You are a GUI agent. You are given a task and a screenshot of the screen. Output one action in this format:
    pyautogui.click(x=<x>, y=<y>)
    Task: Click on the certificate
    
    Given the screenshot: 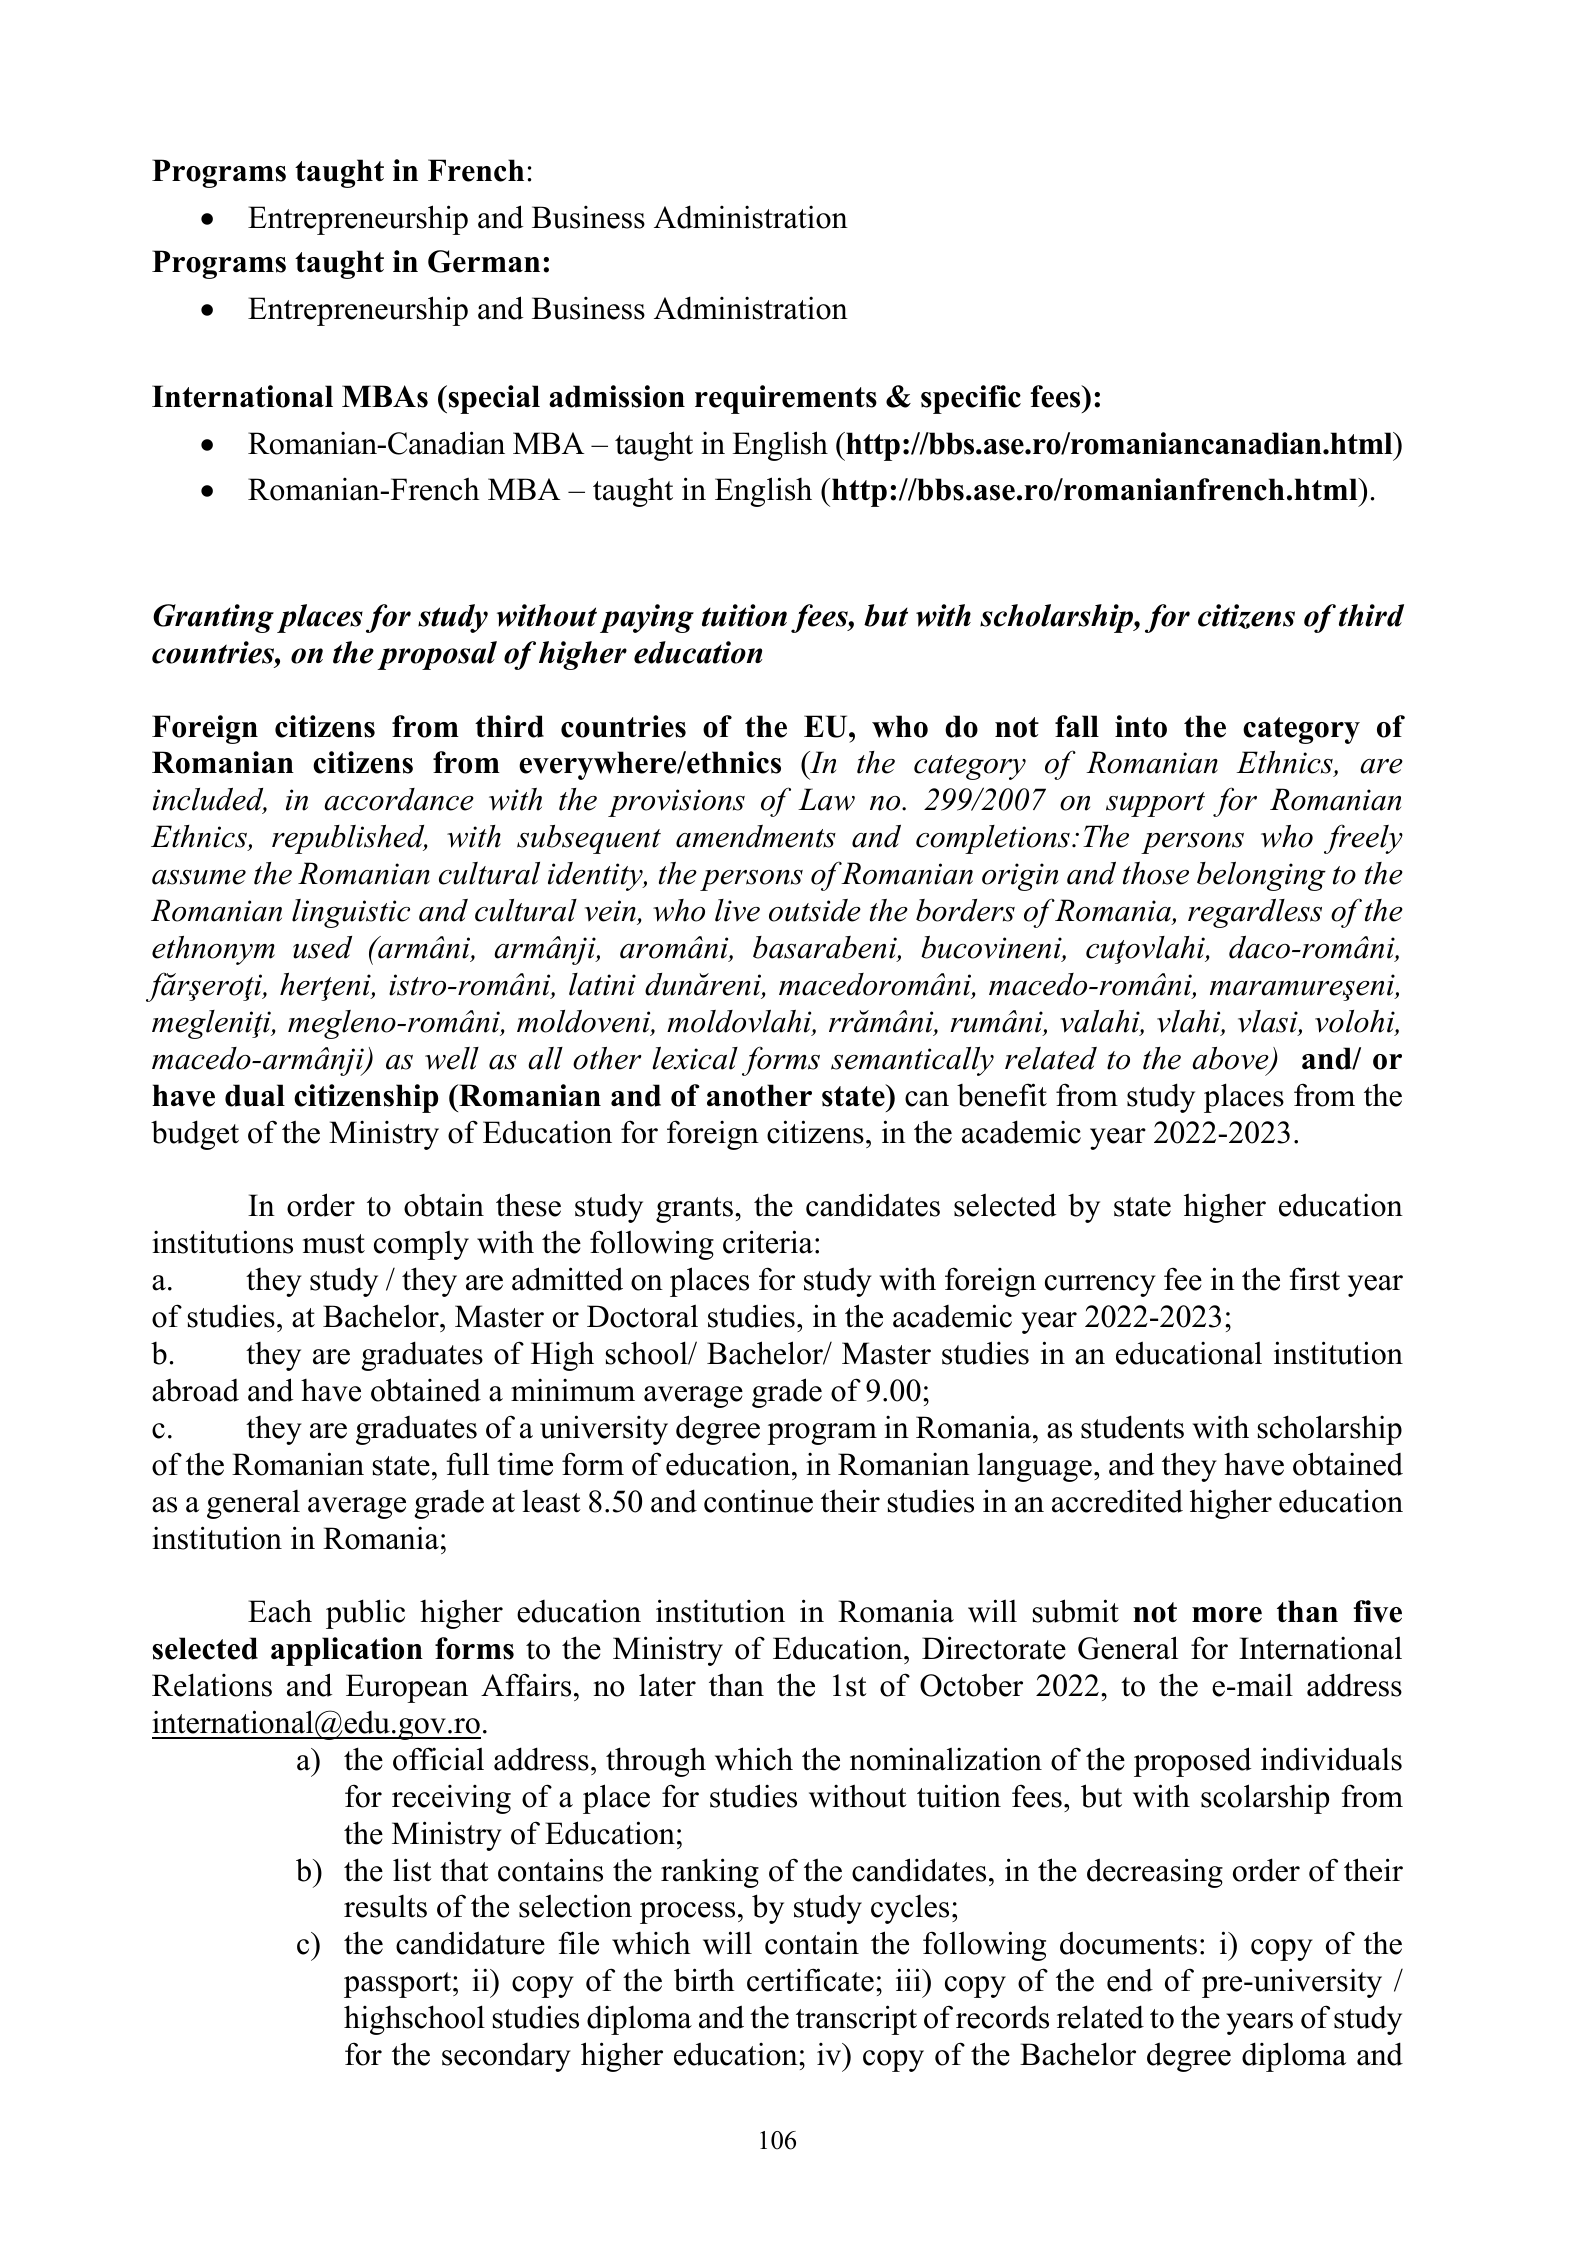 What is the action you would take?
    pyautogui.click(x=810, y=1980)
